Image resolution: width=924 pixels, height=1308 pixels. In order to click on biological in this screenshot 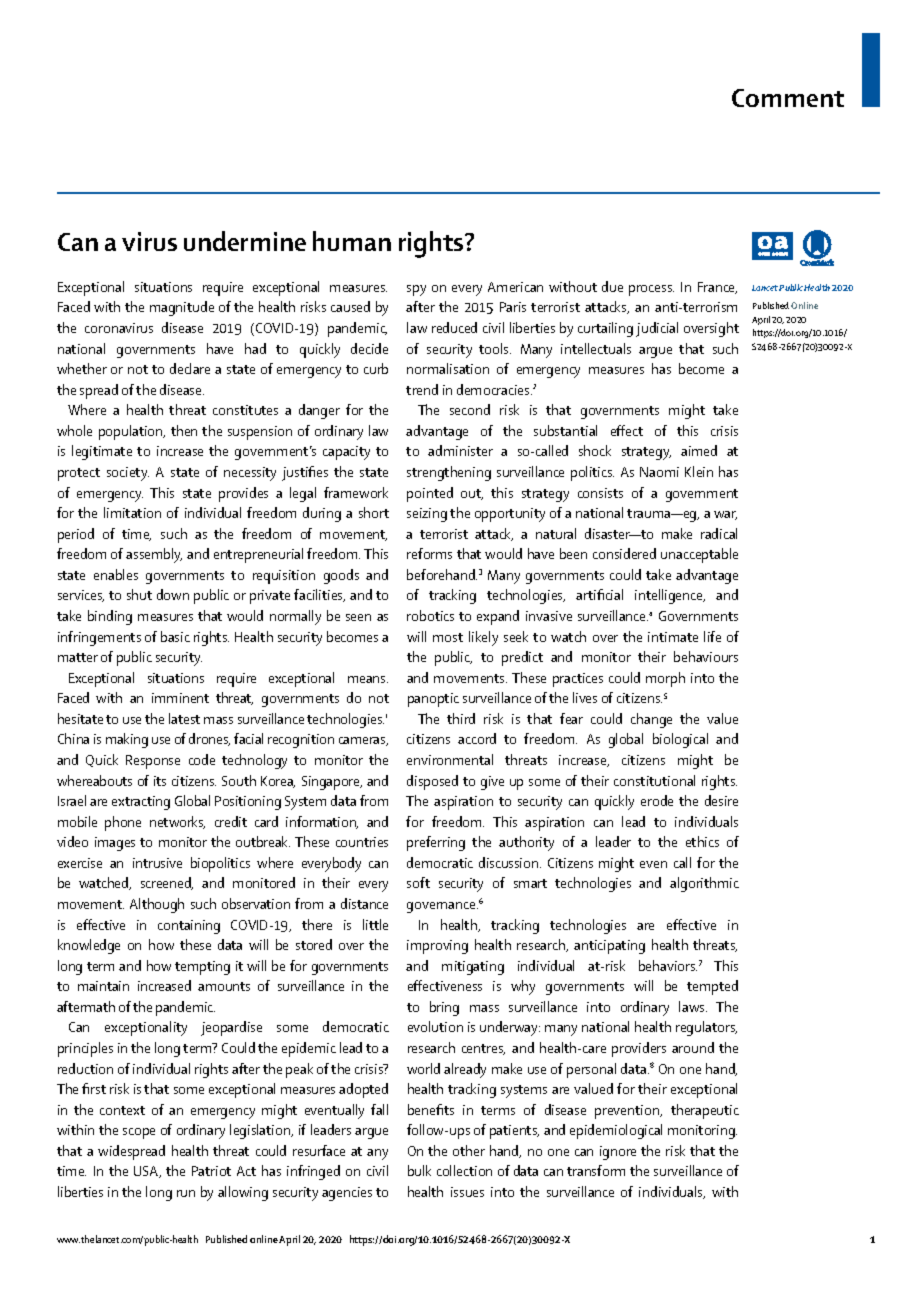, I will do `click(680, 740)`.
